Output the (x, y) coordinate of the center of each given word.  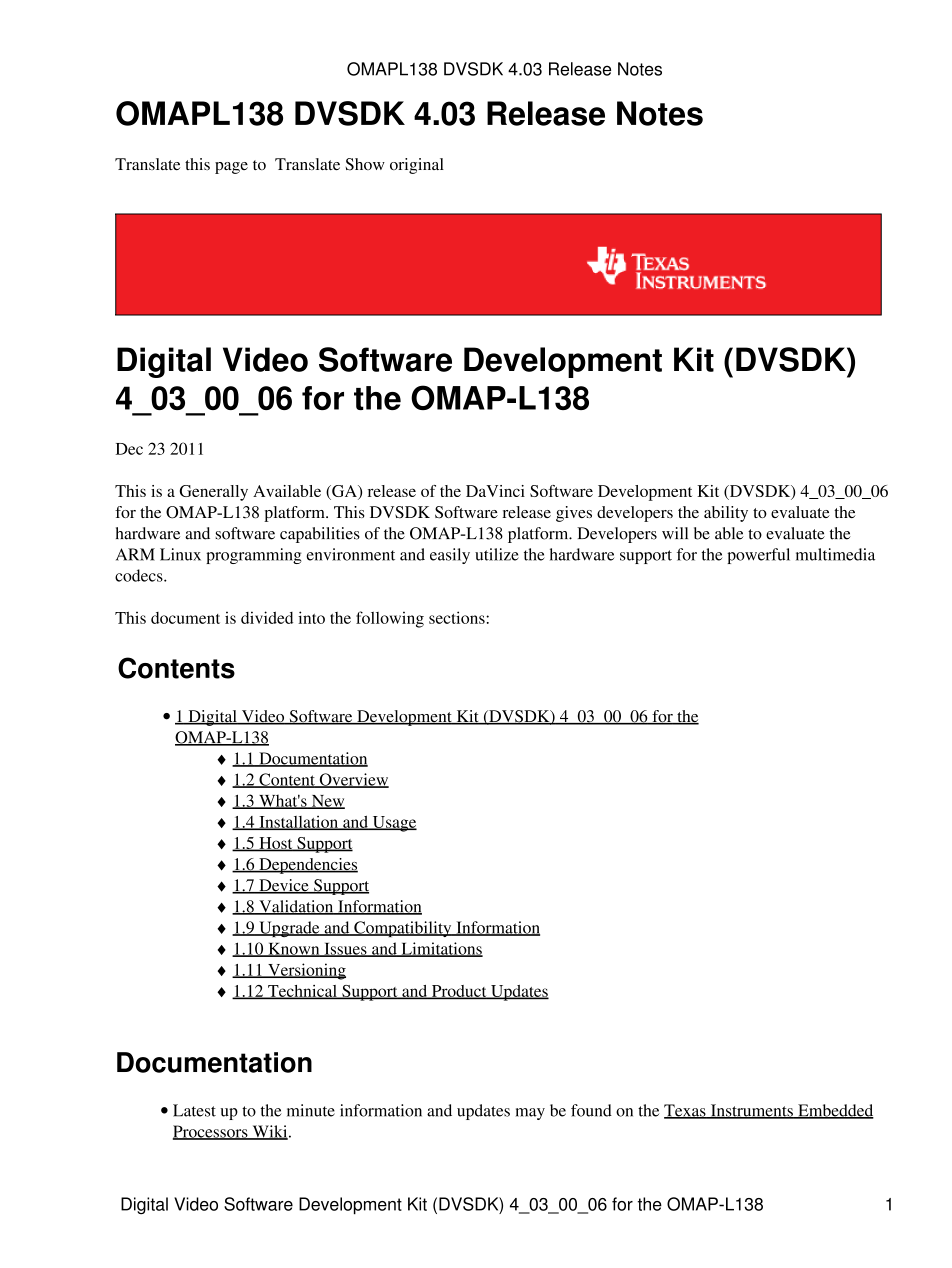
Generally (214, 493)
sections (458, 617)
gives (574, 514)
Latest (194, 1110)
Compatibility (403, 929)
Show (365, 164)
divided (267, 617)
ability (726, 514)
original (417, 166)
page (231, 168)
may (530, 1114)
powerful (758, 556)
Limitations (441, 949)
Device (284, 886)
